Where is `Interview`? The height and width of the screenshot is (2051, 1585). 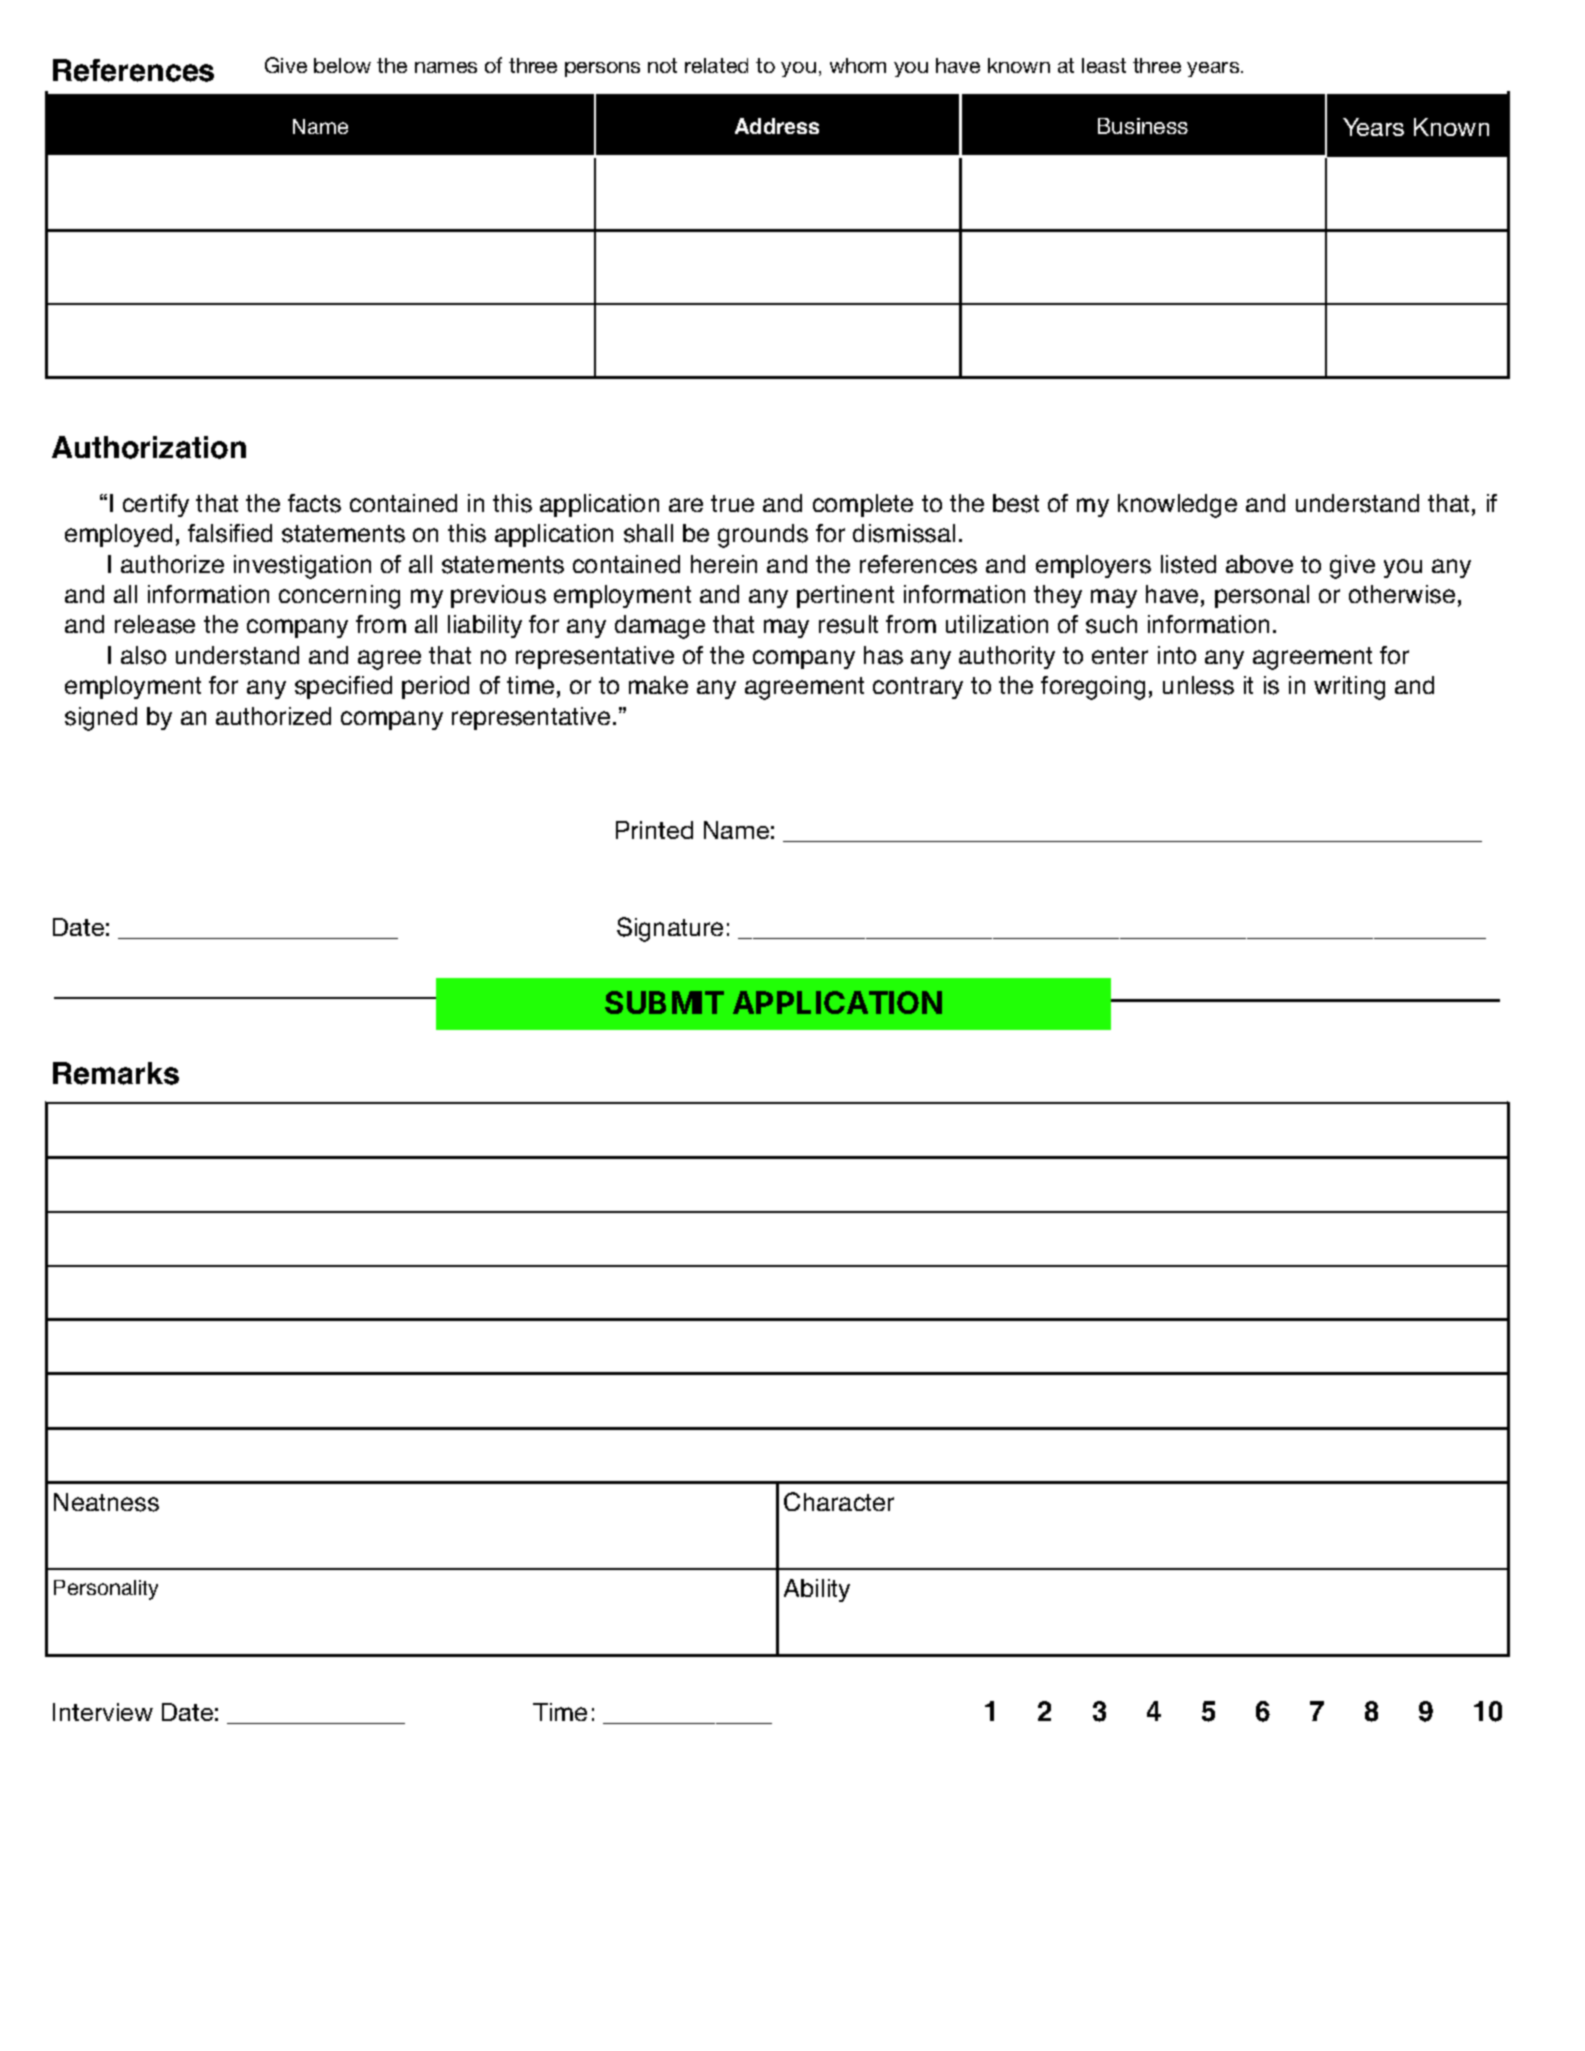
Interview is located at coordinates (103, 1712).
